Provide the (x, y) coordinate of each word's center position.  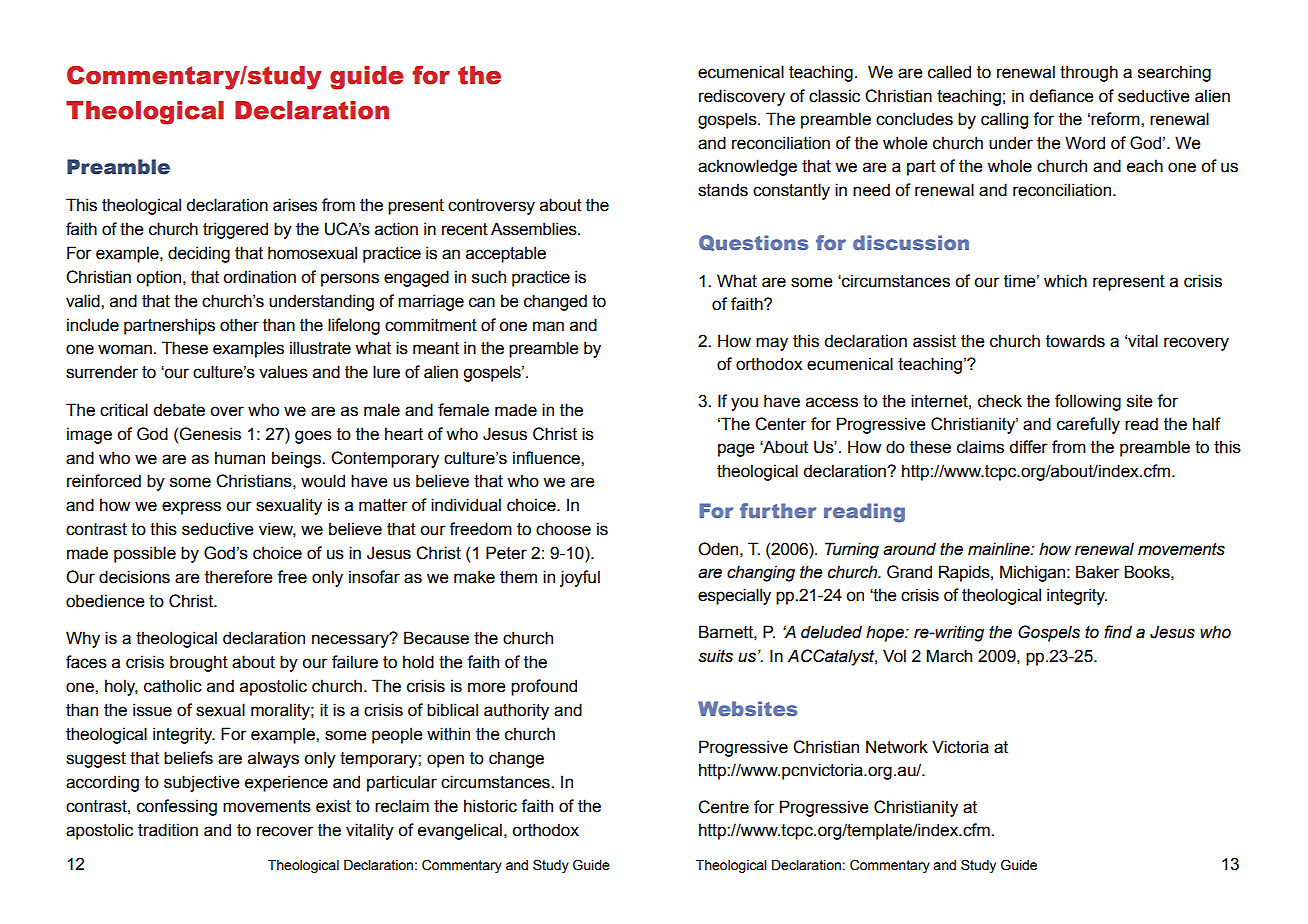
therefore (238, 577)
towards (1075, 341)
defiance (1061, 96)
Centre (723, 807)
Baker (1098, 572)
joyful (580, 578)
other (239, 325)
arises (295, 205)
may (772, 344)
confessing (177, 807)
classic (834, 96)
